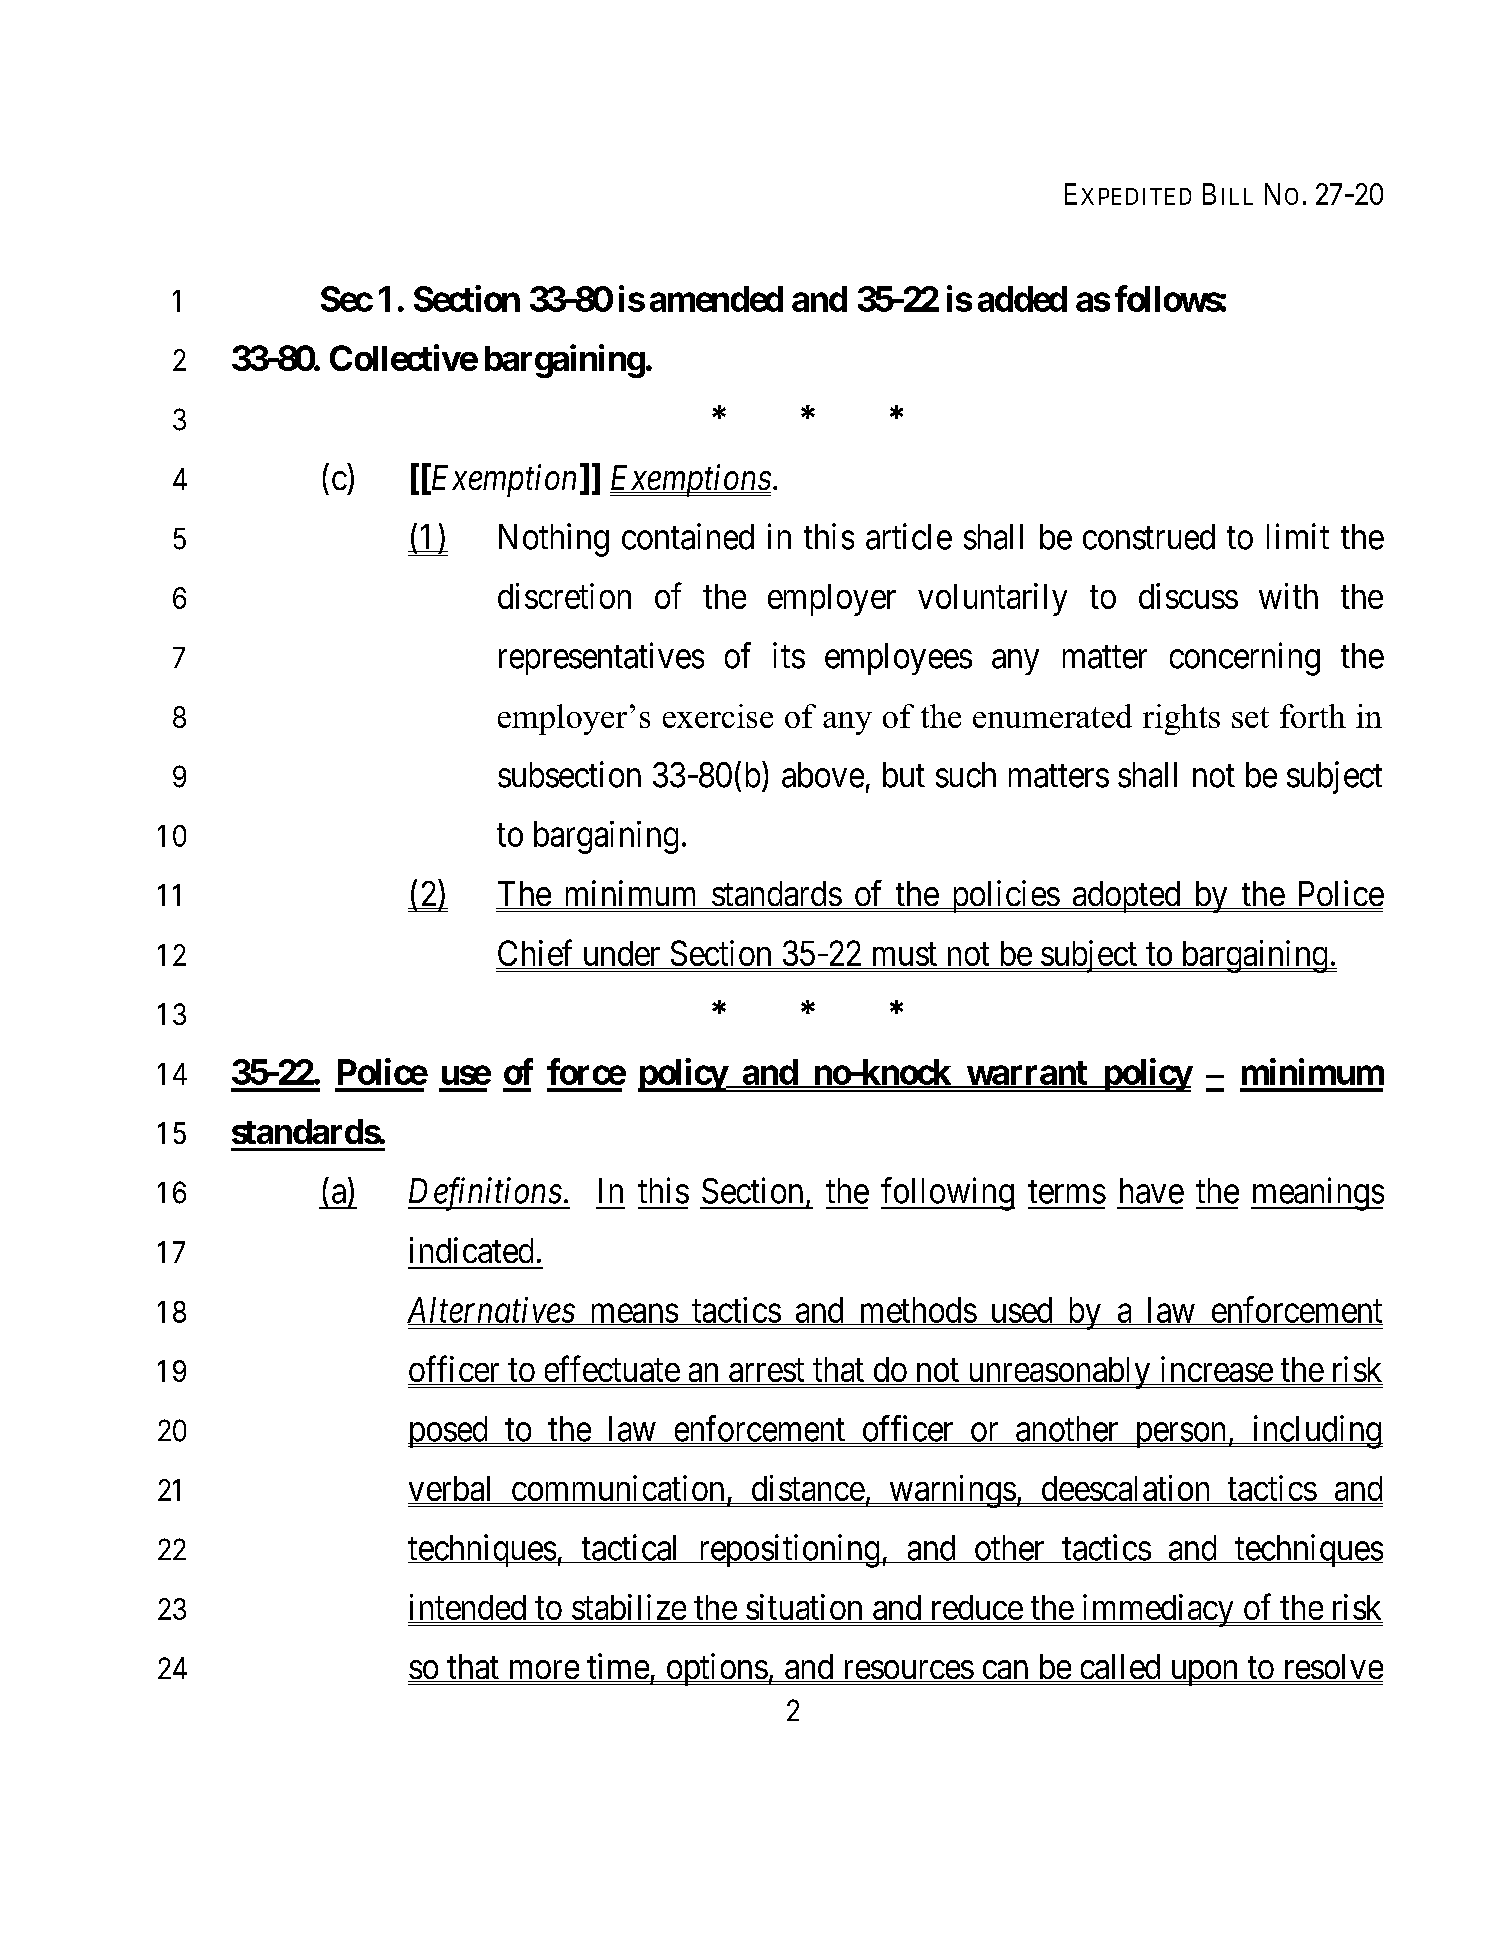 The height and width of the document is (1950, 1507). I want to click on warrant, so click(1027, 1074).
